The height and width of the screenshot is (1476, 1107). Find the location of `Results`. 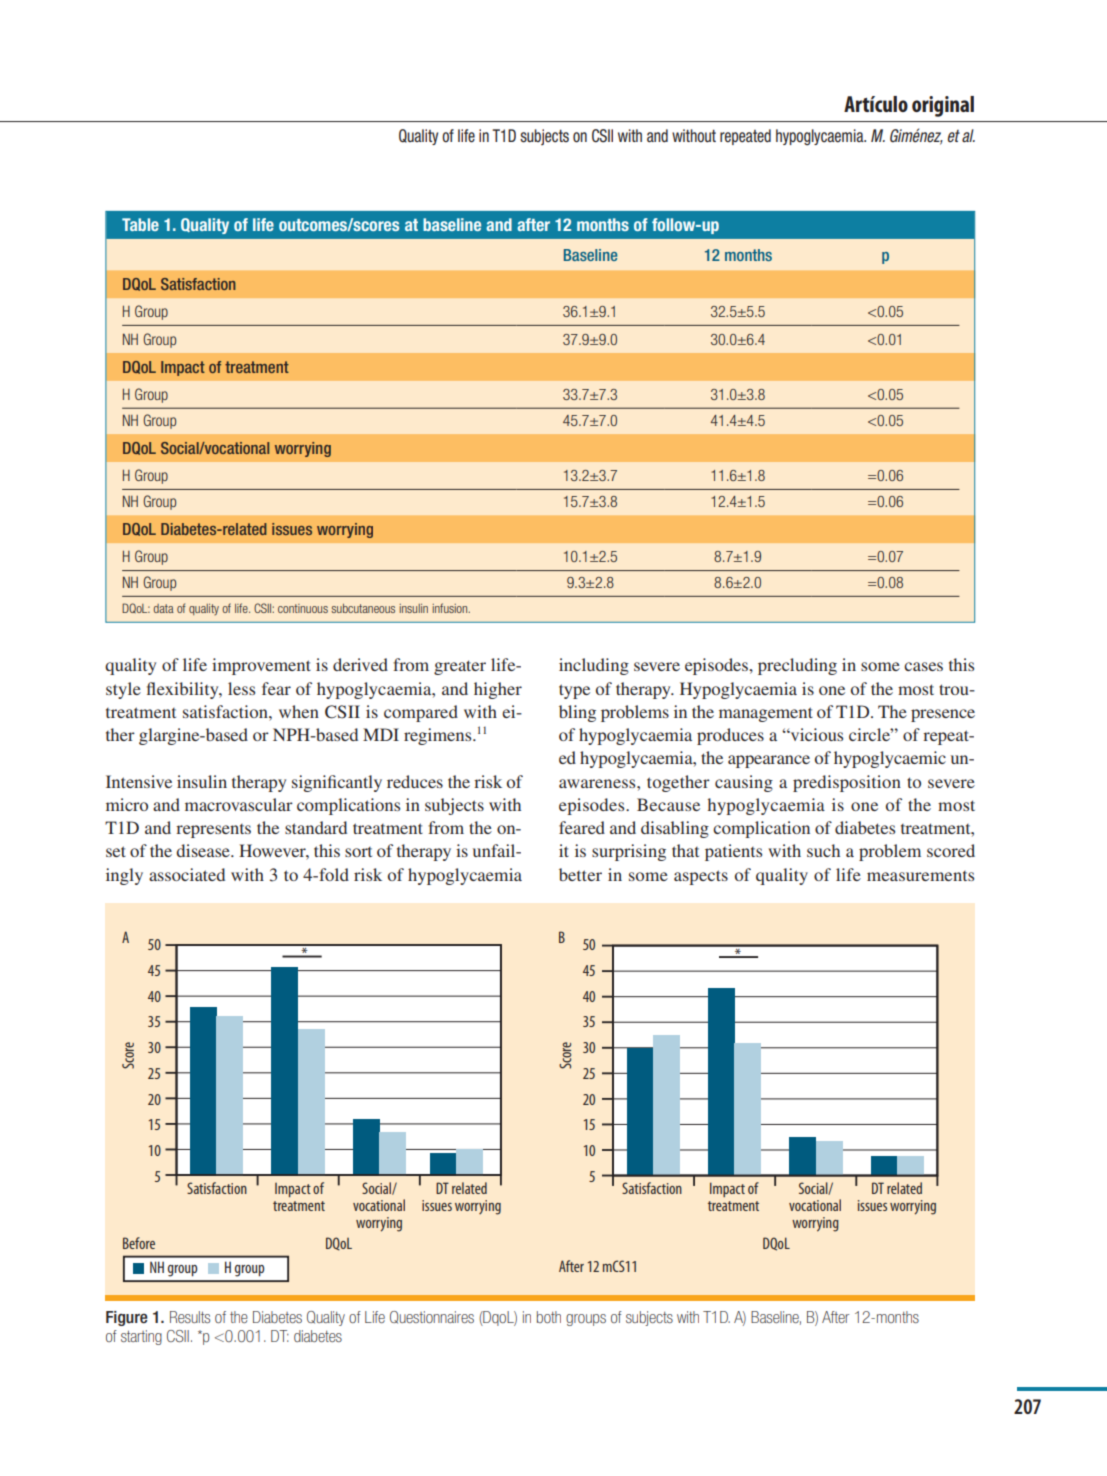

Results is located at coordinates (190, 1317).
